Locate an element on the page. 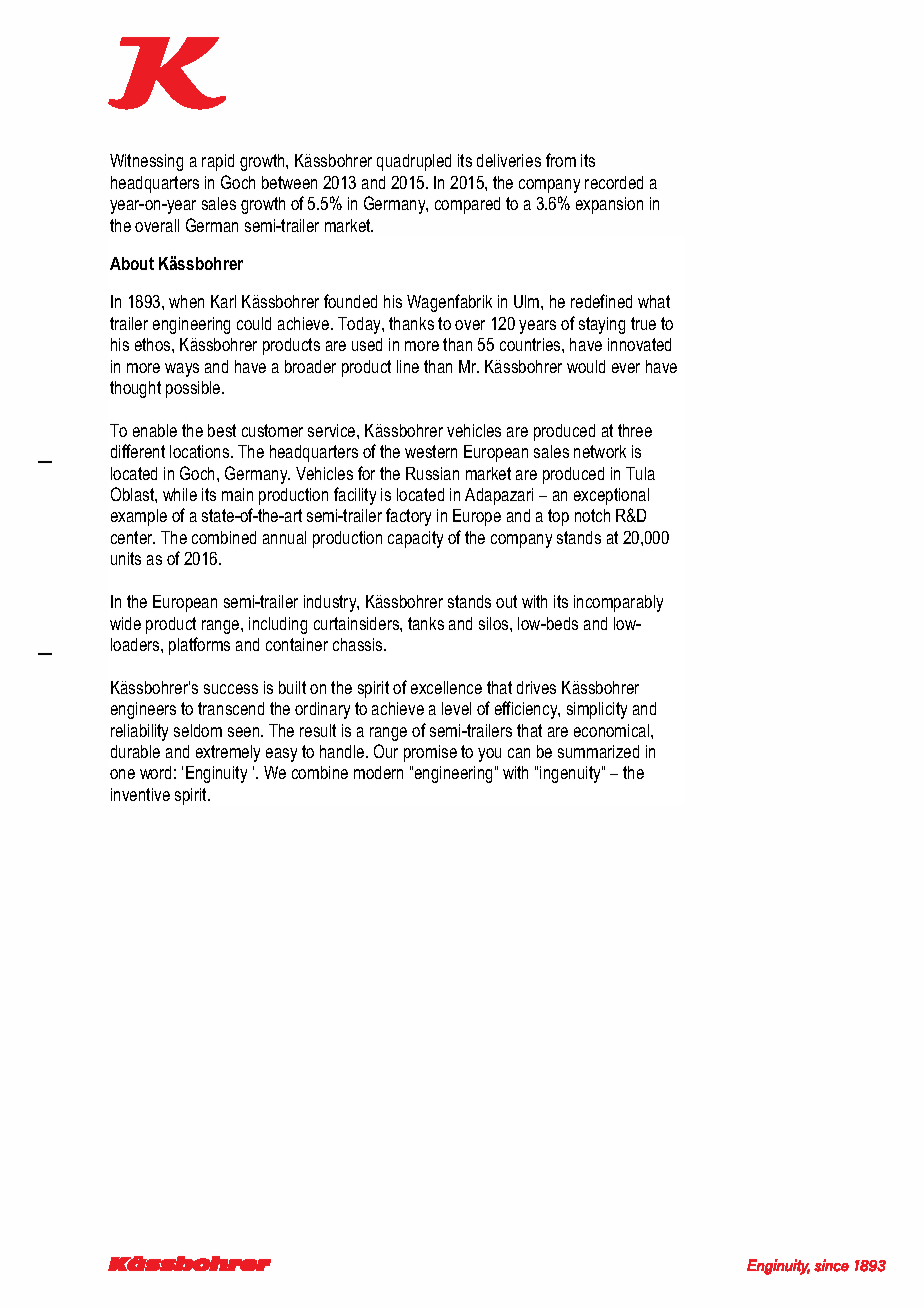 This image has height=1309, width=924. incomparably is located at coordinates (618, 603).
